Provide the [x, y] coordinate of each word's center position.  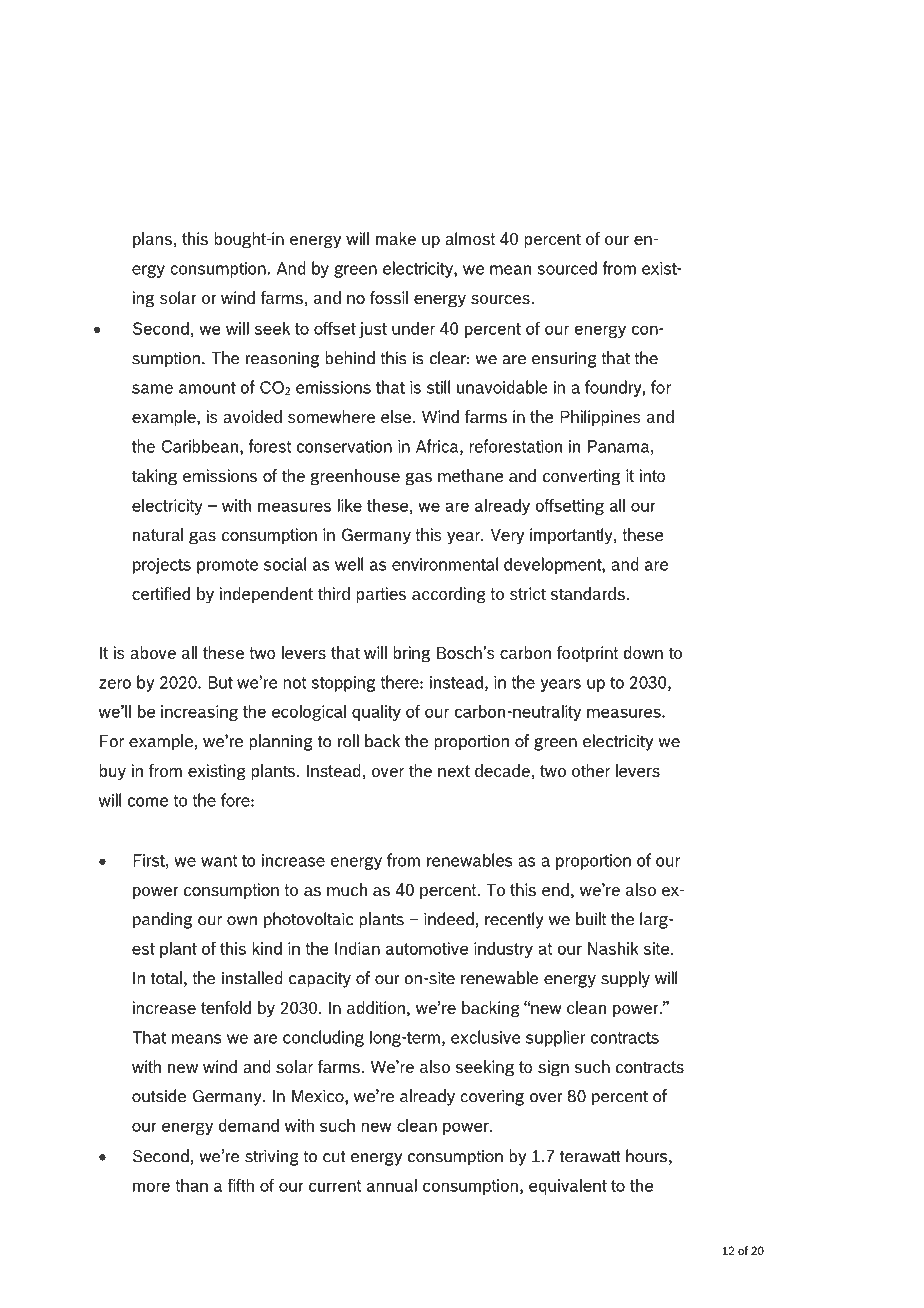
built [591, 919]
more [151, 1187]
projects [162, 566]
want [219, 861]
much [347, 889]
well [349, 564]
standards [588, 593]
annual [392, 1185]
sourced [567, 268]
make [396, 238]
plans [152, 240]
